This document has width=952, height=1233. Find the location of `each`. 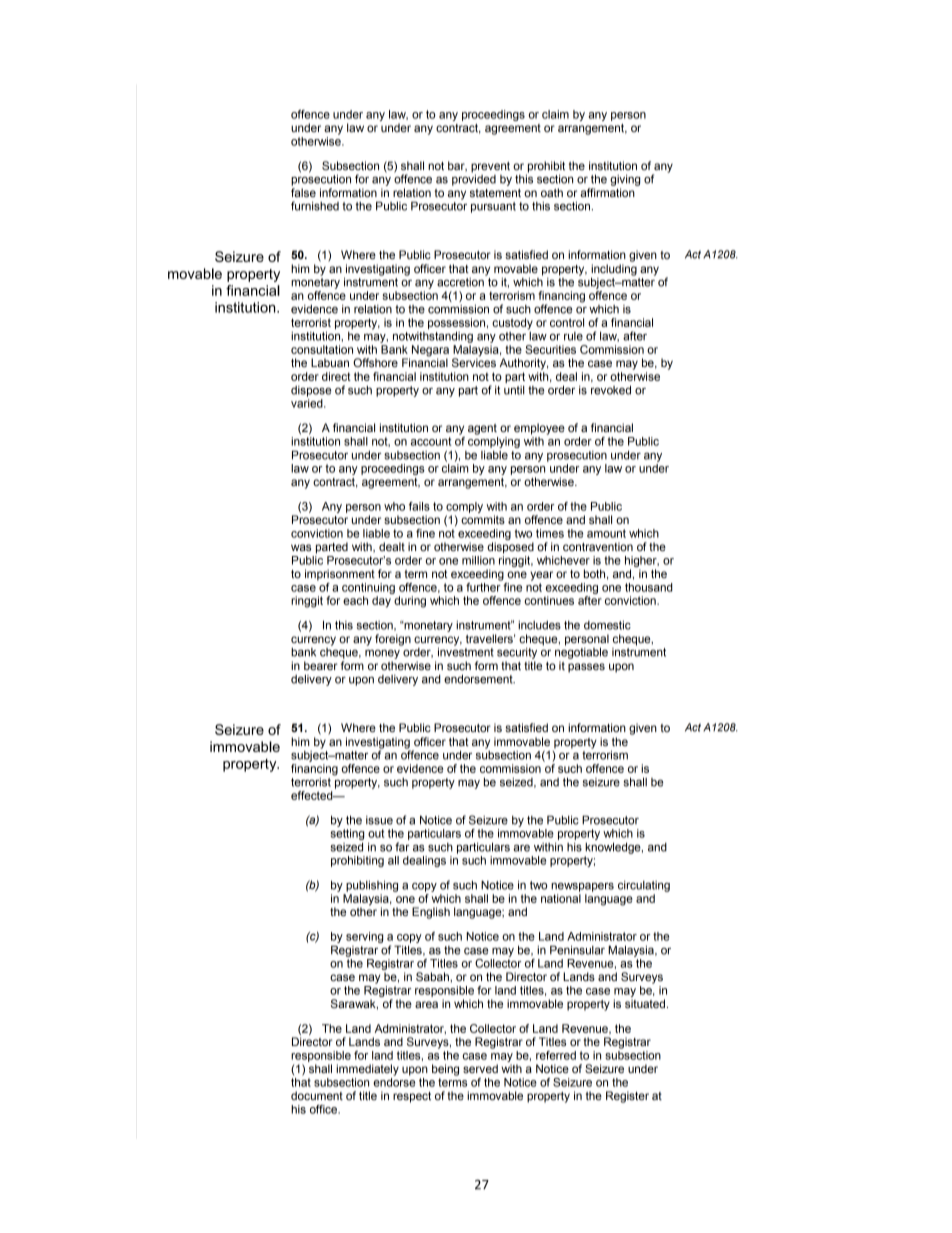

each is located at coordinates (355, 600).
